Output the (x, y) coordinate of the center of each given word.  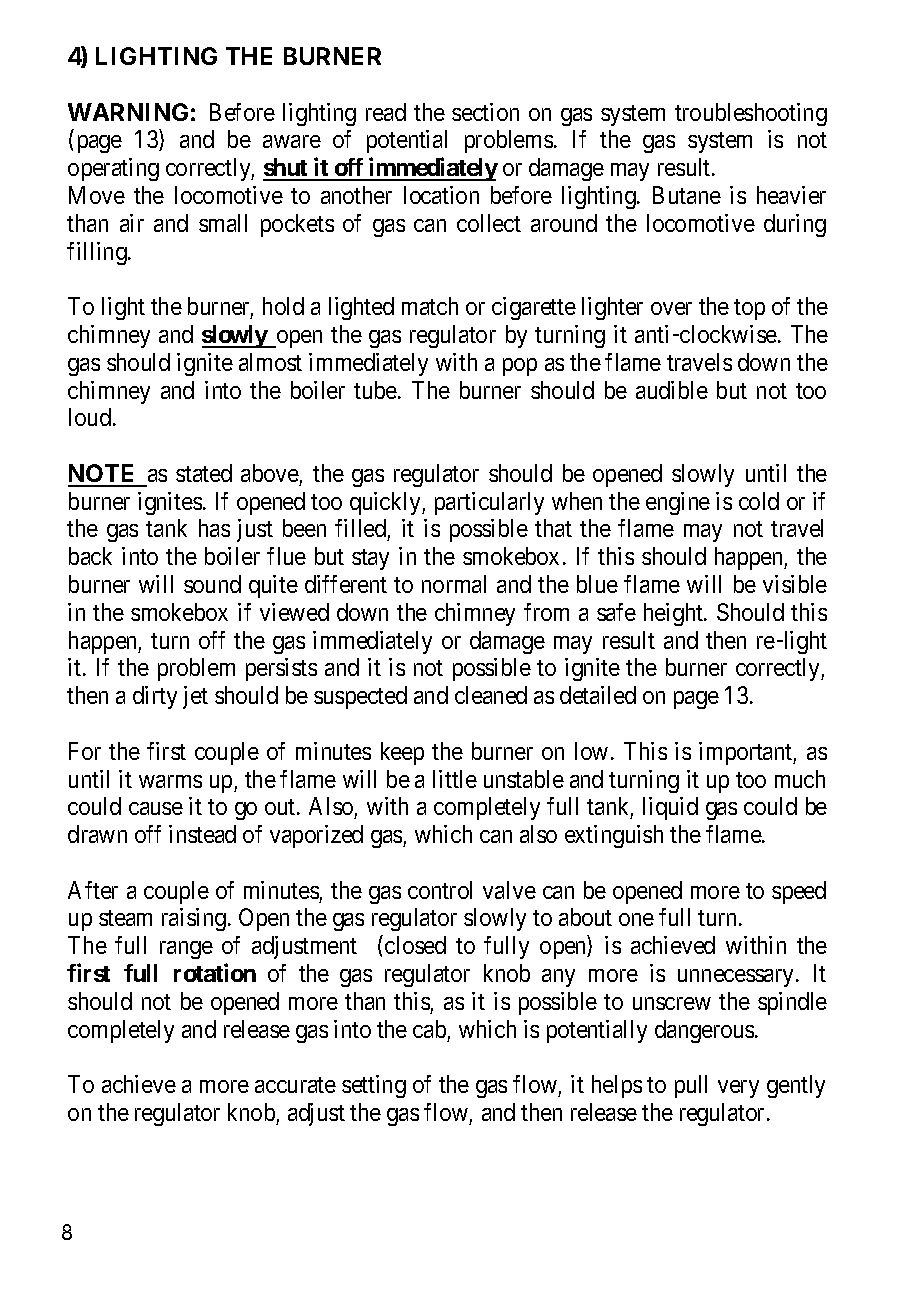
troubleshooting (751, 114)
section (485, 112)
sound (212, 584)
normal (454, 584)
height (674, 614)
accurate (295, 1085)
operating (113, 169)
